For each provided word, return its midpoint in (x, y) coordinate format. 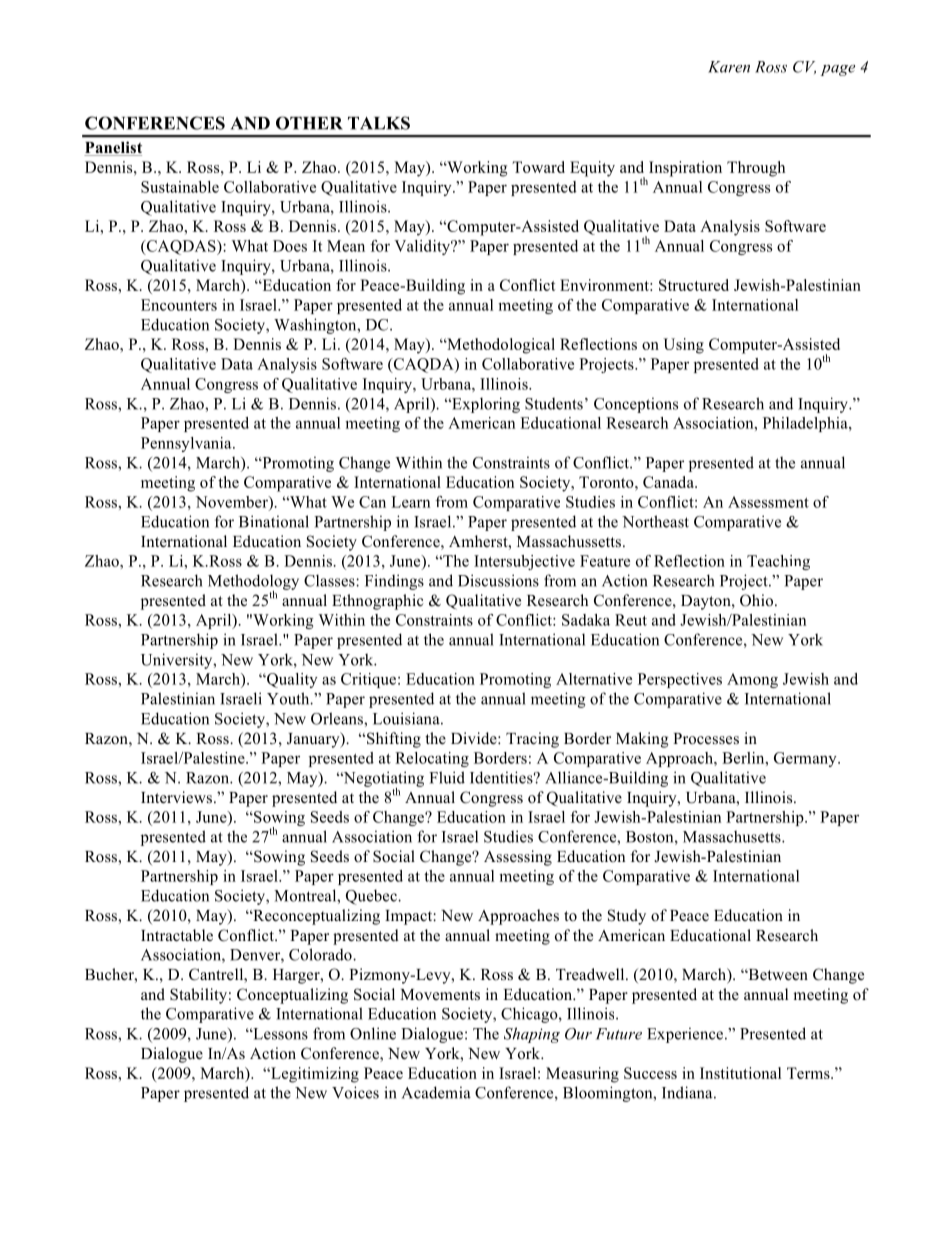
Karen (729, 67)
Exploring (485, 405)
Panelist (113, 148)
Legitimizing (314, 1075)
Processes (706, 739)
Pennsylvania (187, 444)
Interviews (176, 797)
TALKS (379, 123)
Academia (436, 1092)
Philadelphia (806, 424)
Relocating (432, 759)
